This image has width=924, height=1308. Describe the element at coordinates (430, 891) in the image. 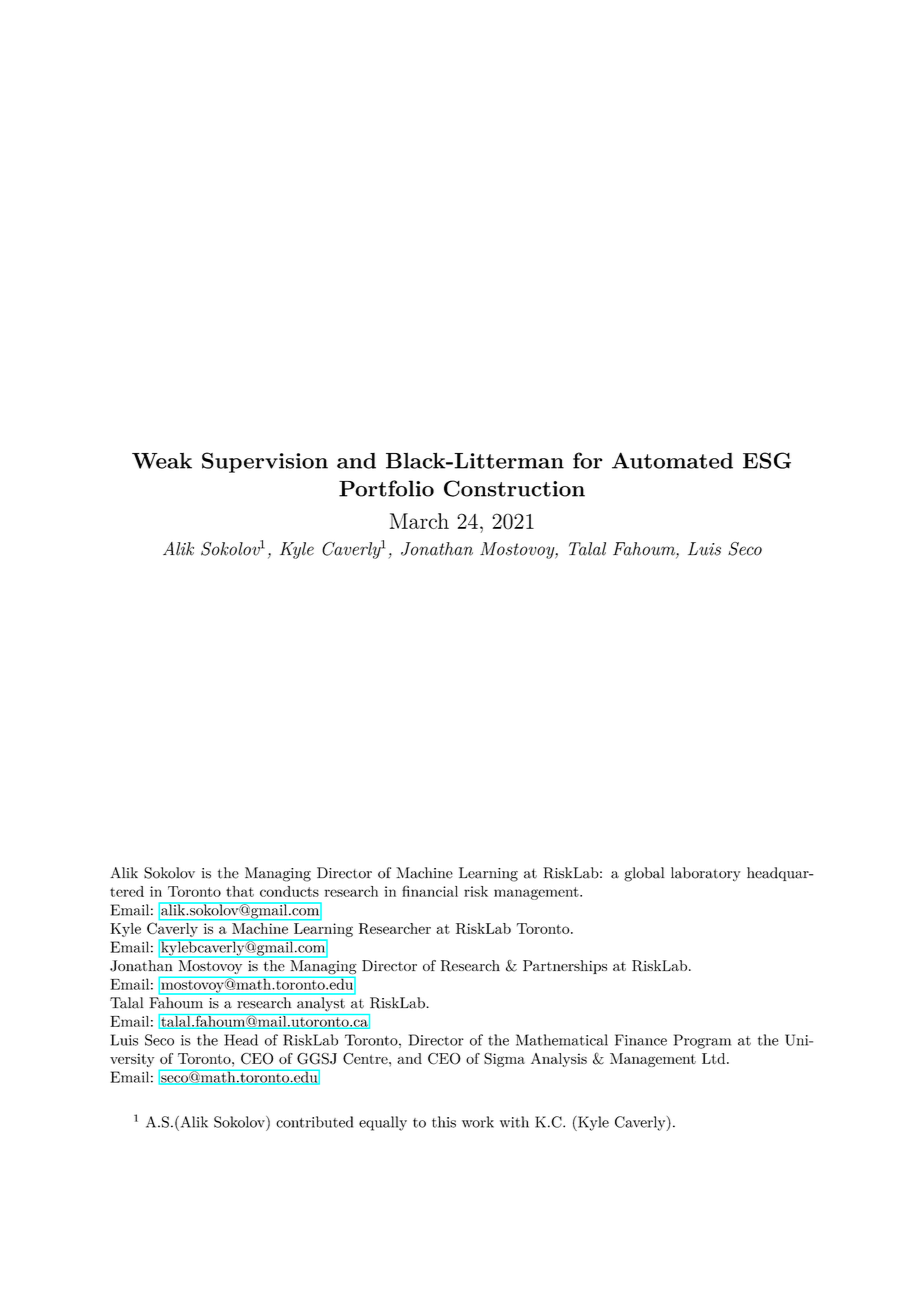

I see `financial` at that location.
